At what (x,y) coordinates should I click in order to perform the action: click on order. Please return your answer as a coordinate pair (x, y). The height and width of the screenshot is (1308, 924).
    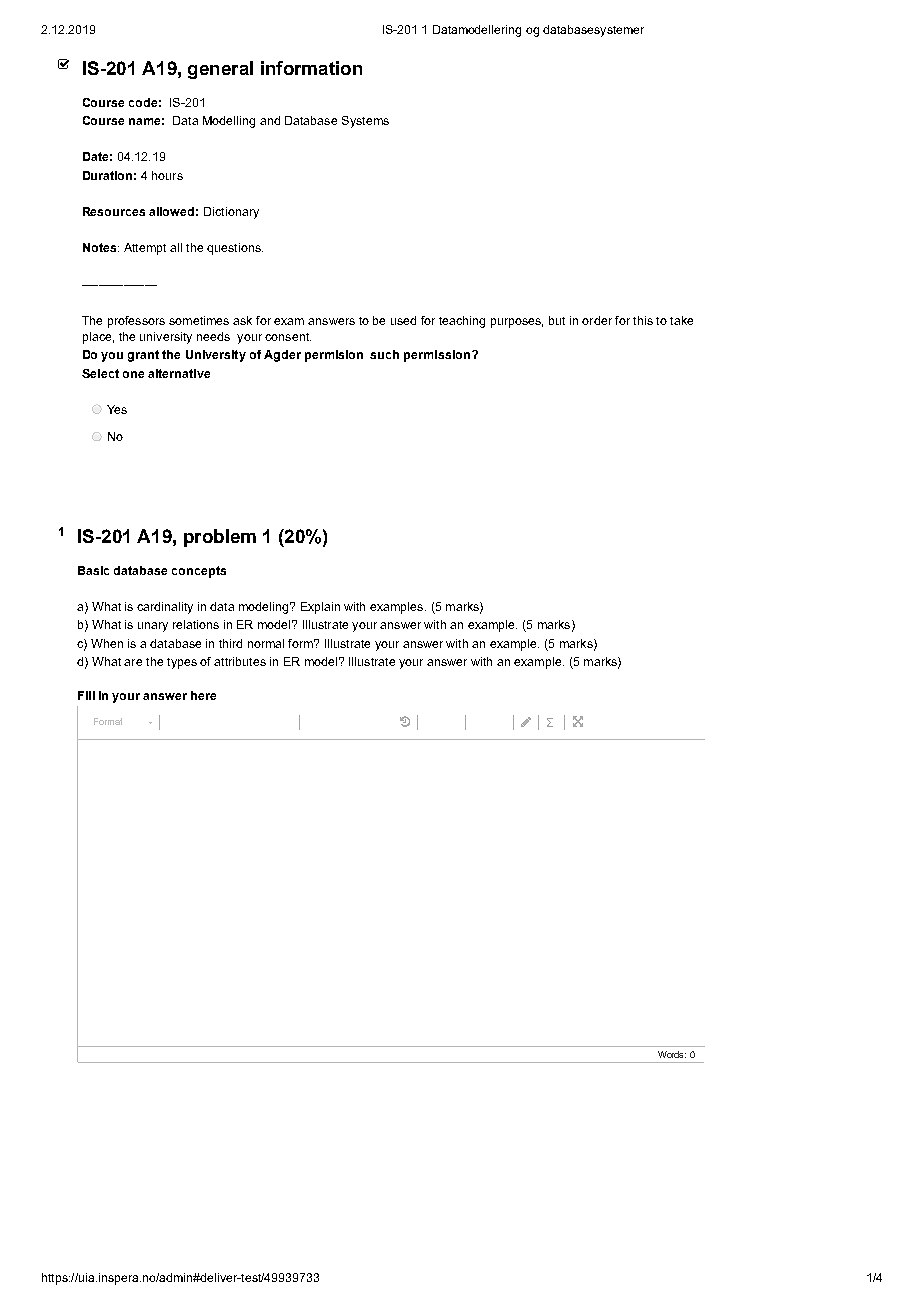
    Looking at the image, I should click on (597, 320).
